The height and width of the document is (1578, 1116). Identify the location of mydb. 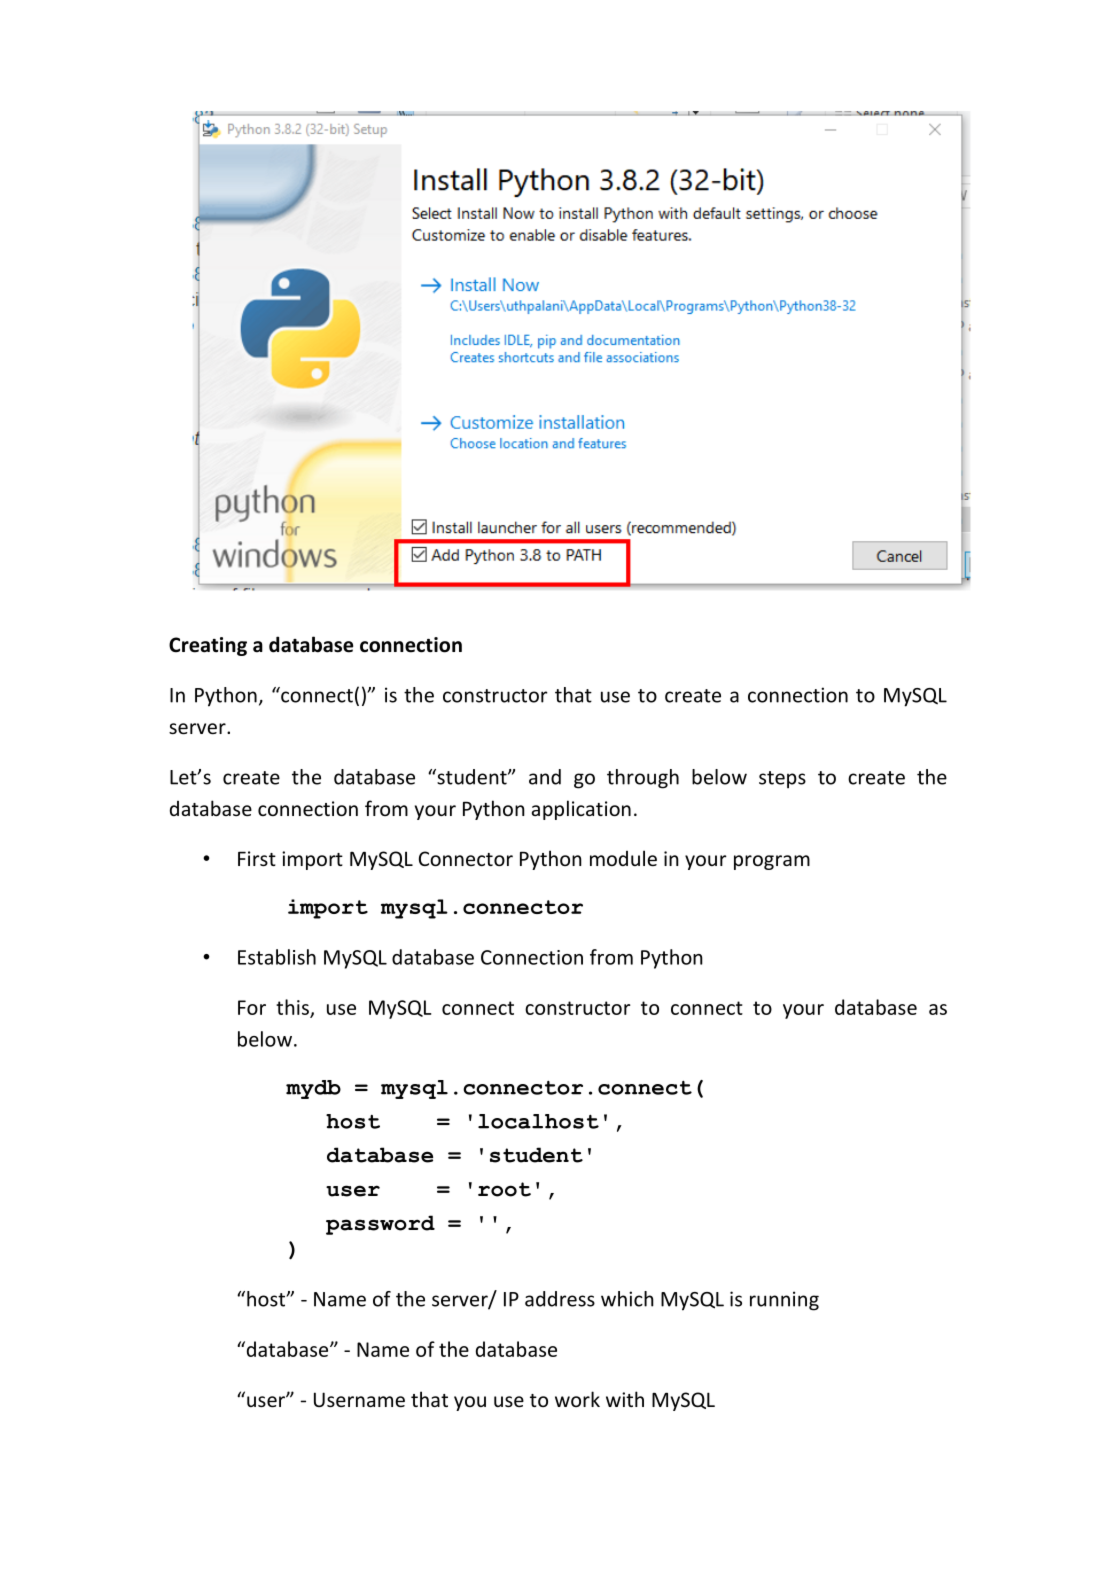
(313, 1089).
